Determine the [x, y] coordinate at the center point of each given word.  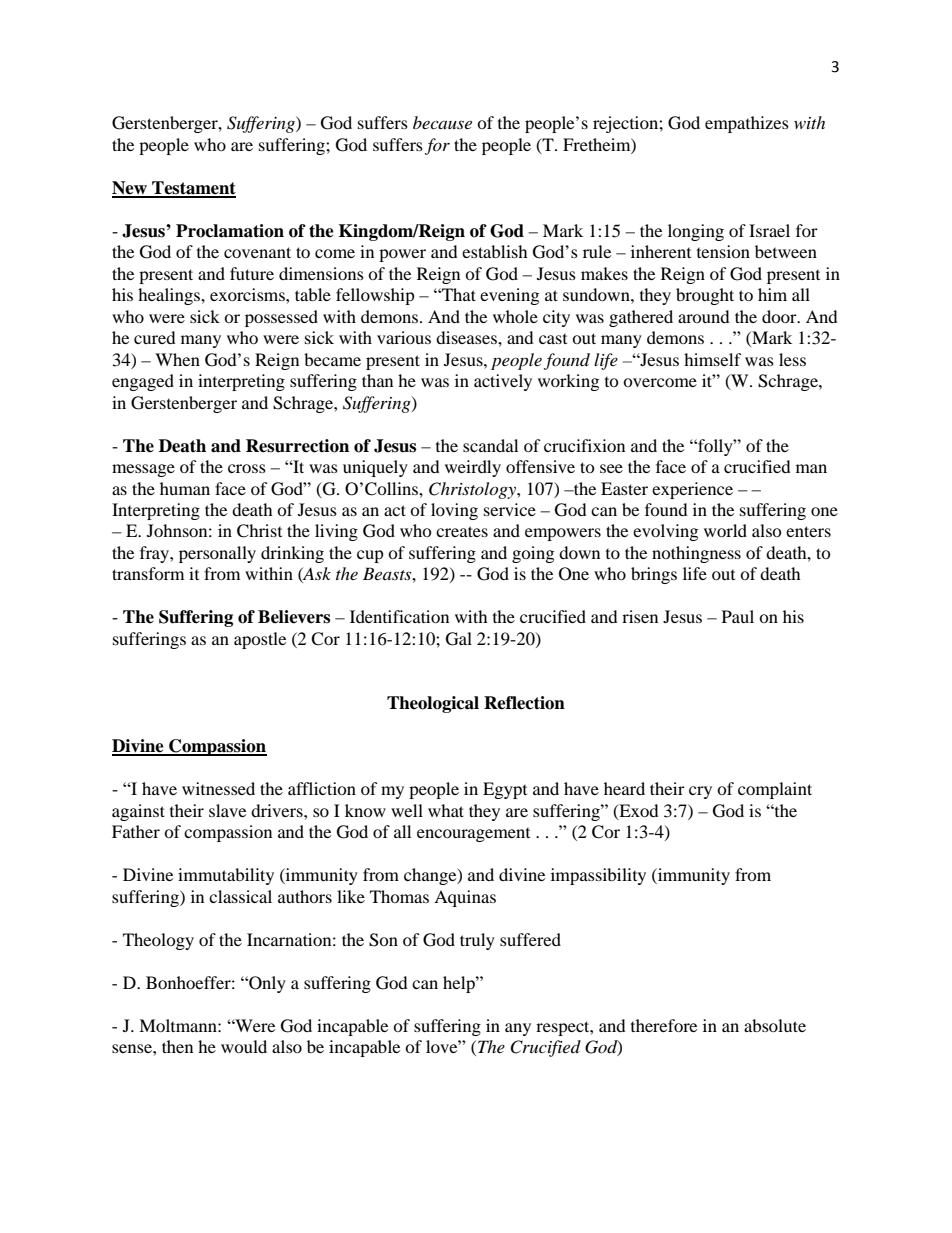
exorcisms [248, 294]
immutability [226, 876]
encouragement [473, 835]
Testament [193, 189]
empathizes [747, 124]
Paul [738, 616]
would [244, 1046]
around [704, 316]
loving [454, 511]
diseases [467, 337]
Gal [459, 639]
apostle [260, 640]
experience [692, 490]
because [442, 122]
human [185, 488]
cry [700, 792]
